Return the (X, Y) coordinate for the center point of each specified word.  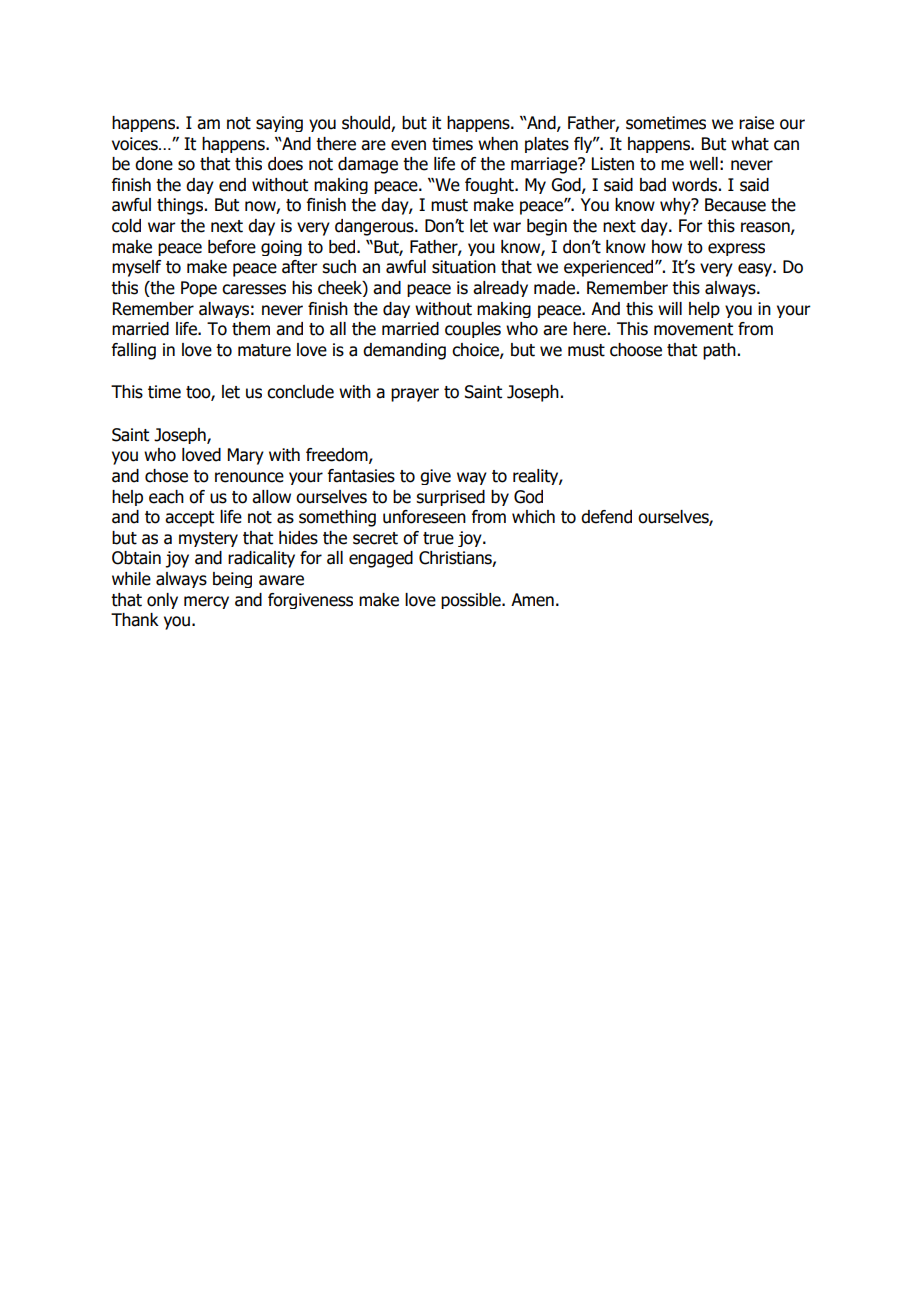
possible (472, 601)
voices (136, 144)
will (670, 308)
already (500, 289)
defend (606, 517)
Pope (199, 289)
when (498, 144)
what (750, 144)
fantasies (361, 476)
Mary (246, 456)
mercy (206, 602)
